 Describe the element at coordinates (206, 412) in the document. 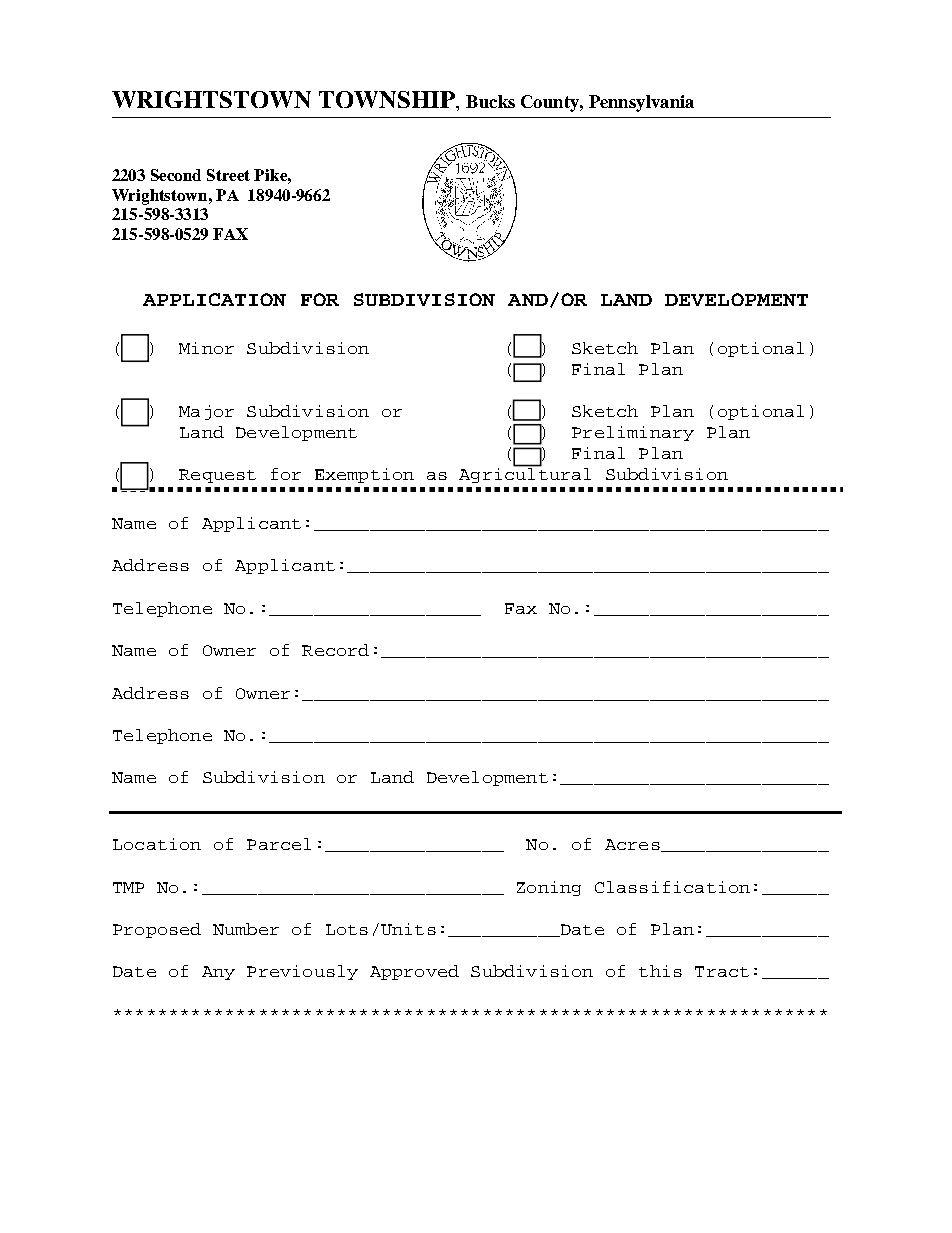

I see `Major` at that location.
